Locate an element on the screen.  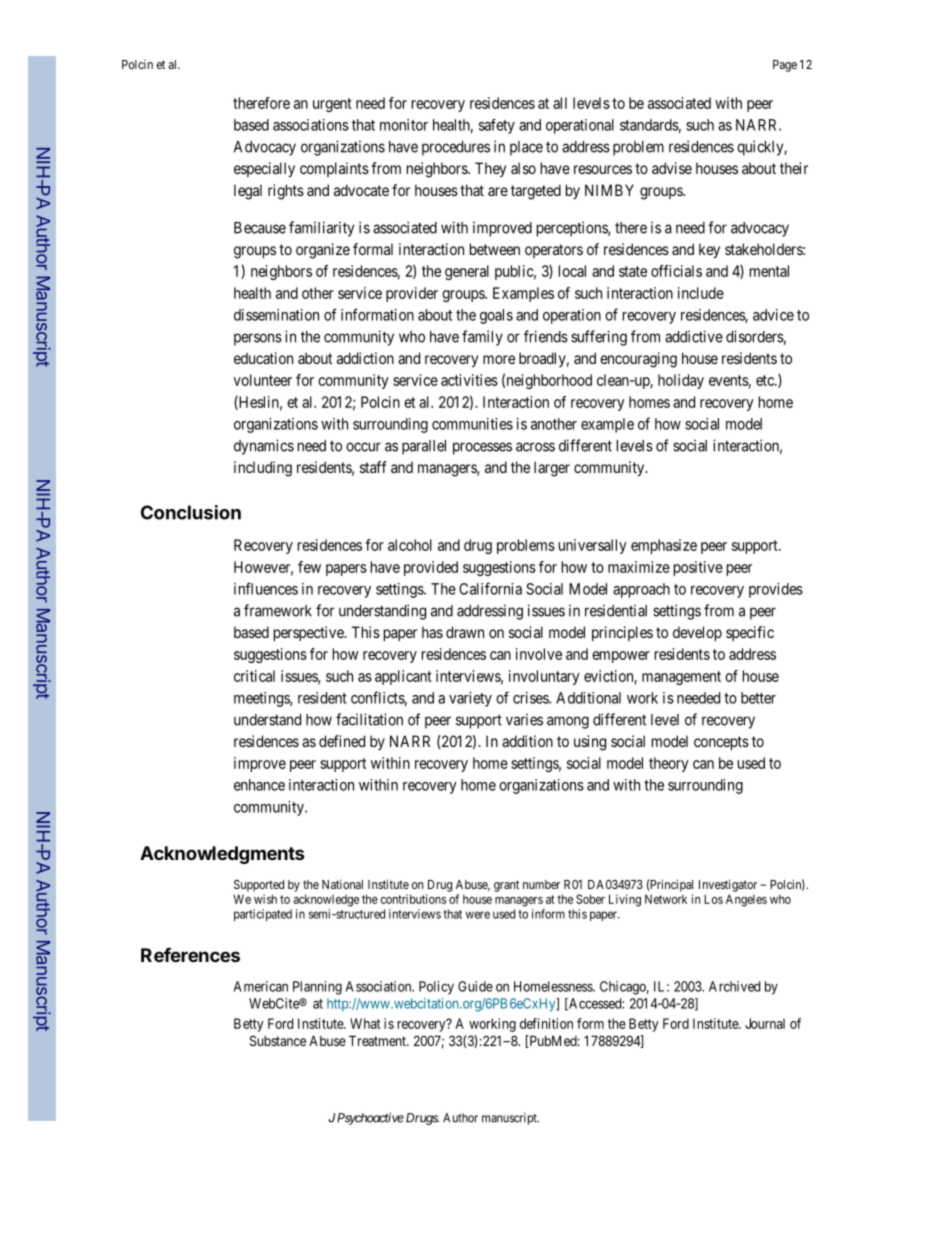
positive is located at coordinates (698, 568).
